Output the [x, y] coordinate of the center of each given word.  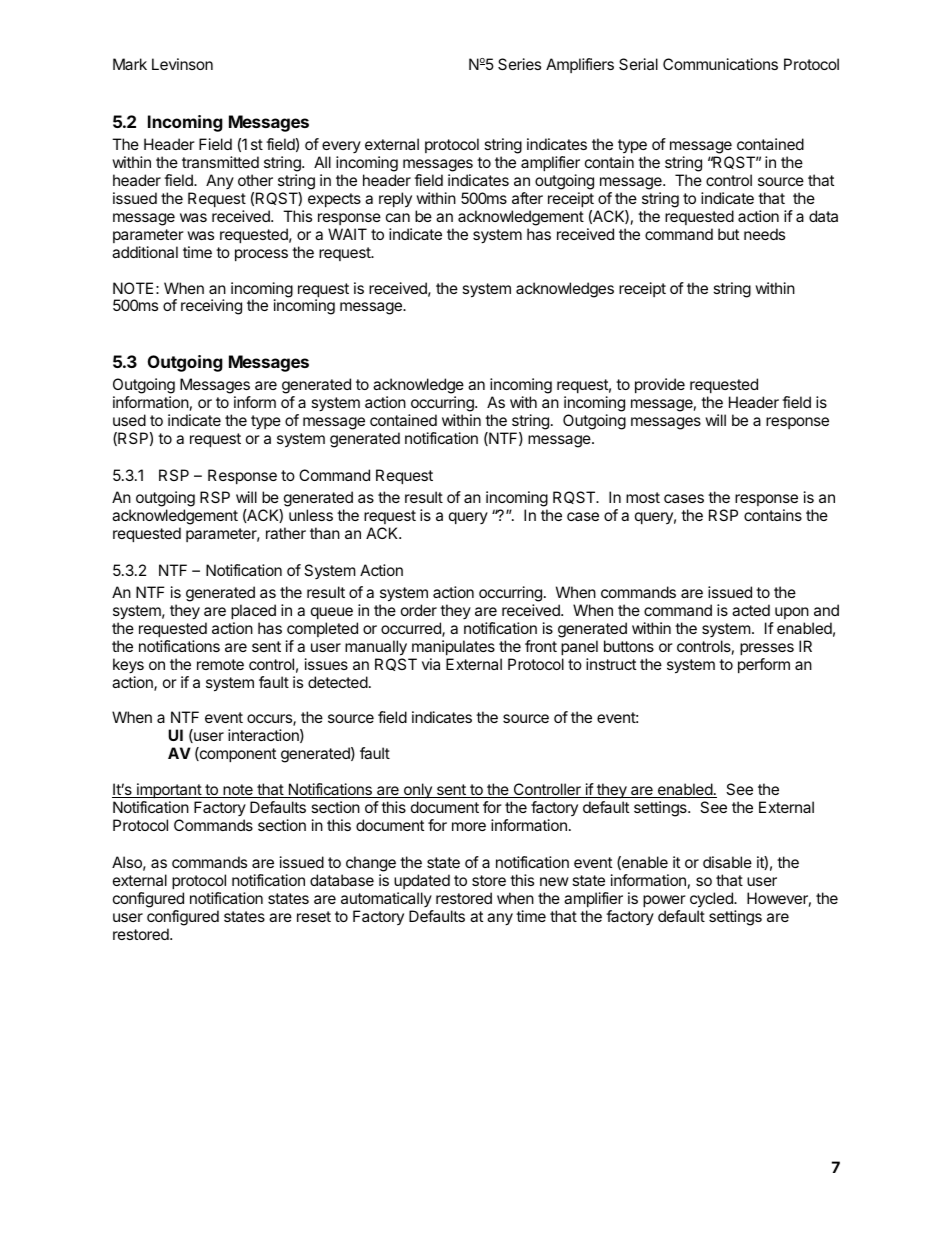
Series [519, 64]
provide [660, 385]
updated [422, 883]
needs [764, 234]
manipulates [453, 647]
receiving [211, 307]
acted [751, 610]
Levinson [182, 64]
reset [314, 916]
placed [253, 611]
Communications [720, 64]
